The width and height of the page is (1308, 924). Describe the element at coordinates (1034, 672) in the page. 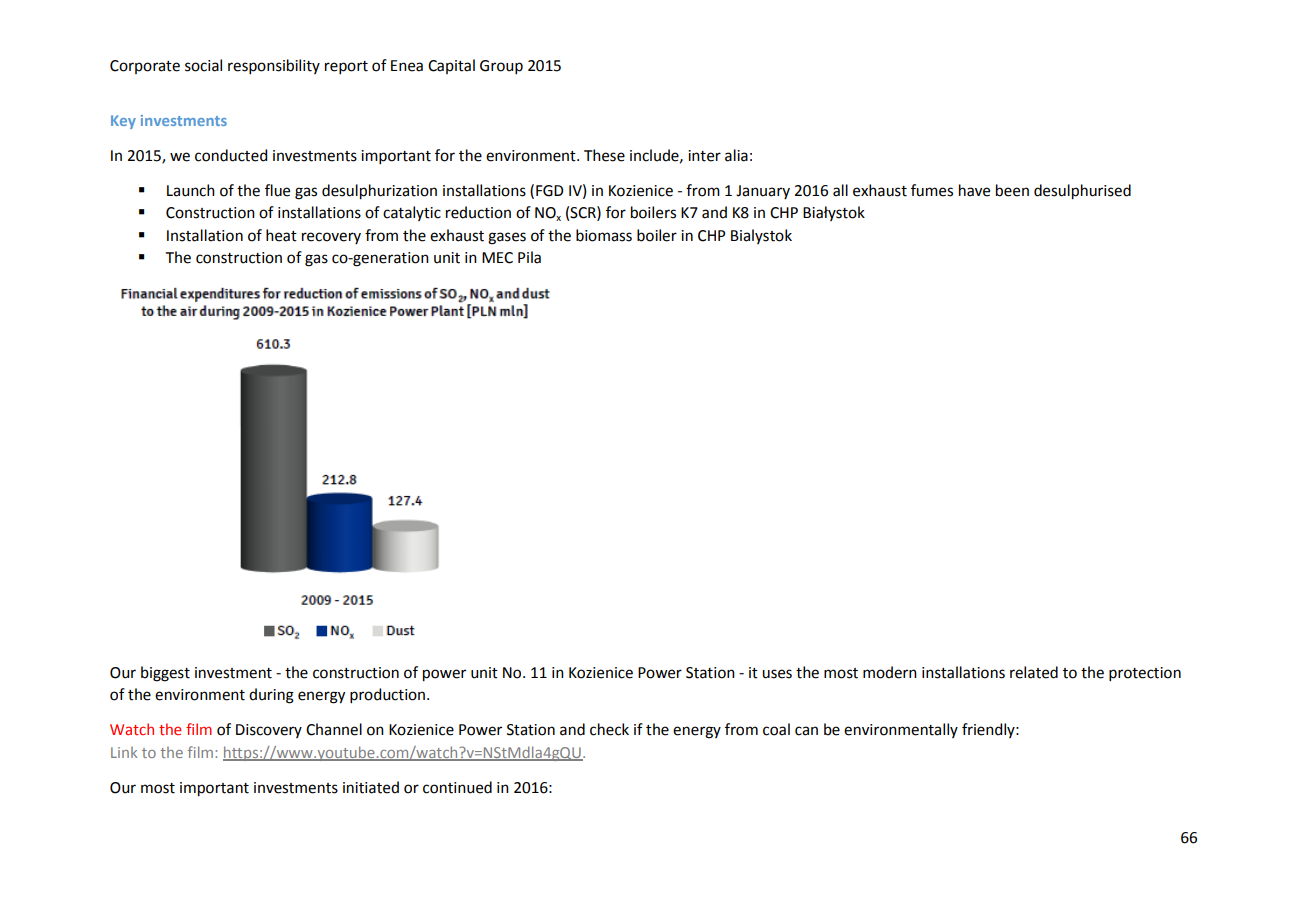

I see `related` at that location.
